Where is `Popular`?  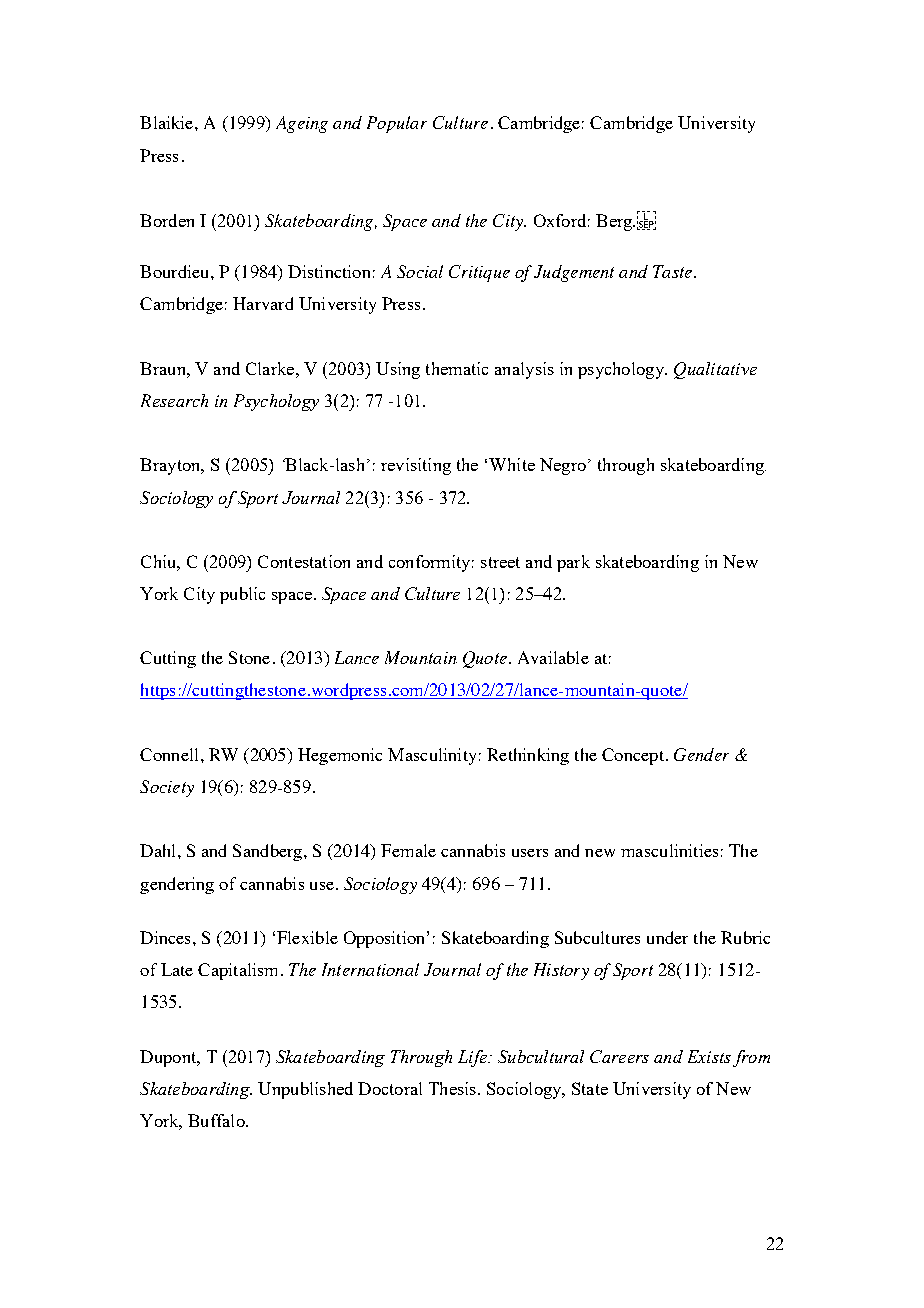
Popular is located at coordinates (397, 124).
